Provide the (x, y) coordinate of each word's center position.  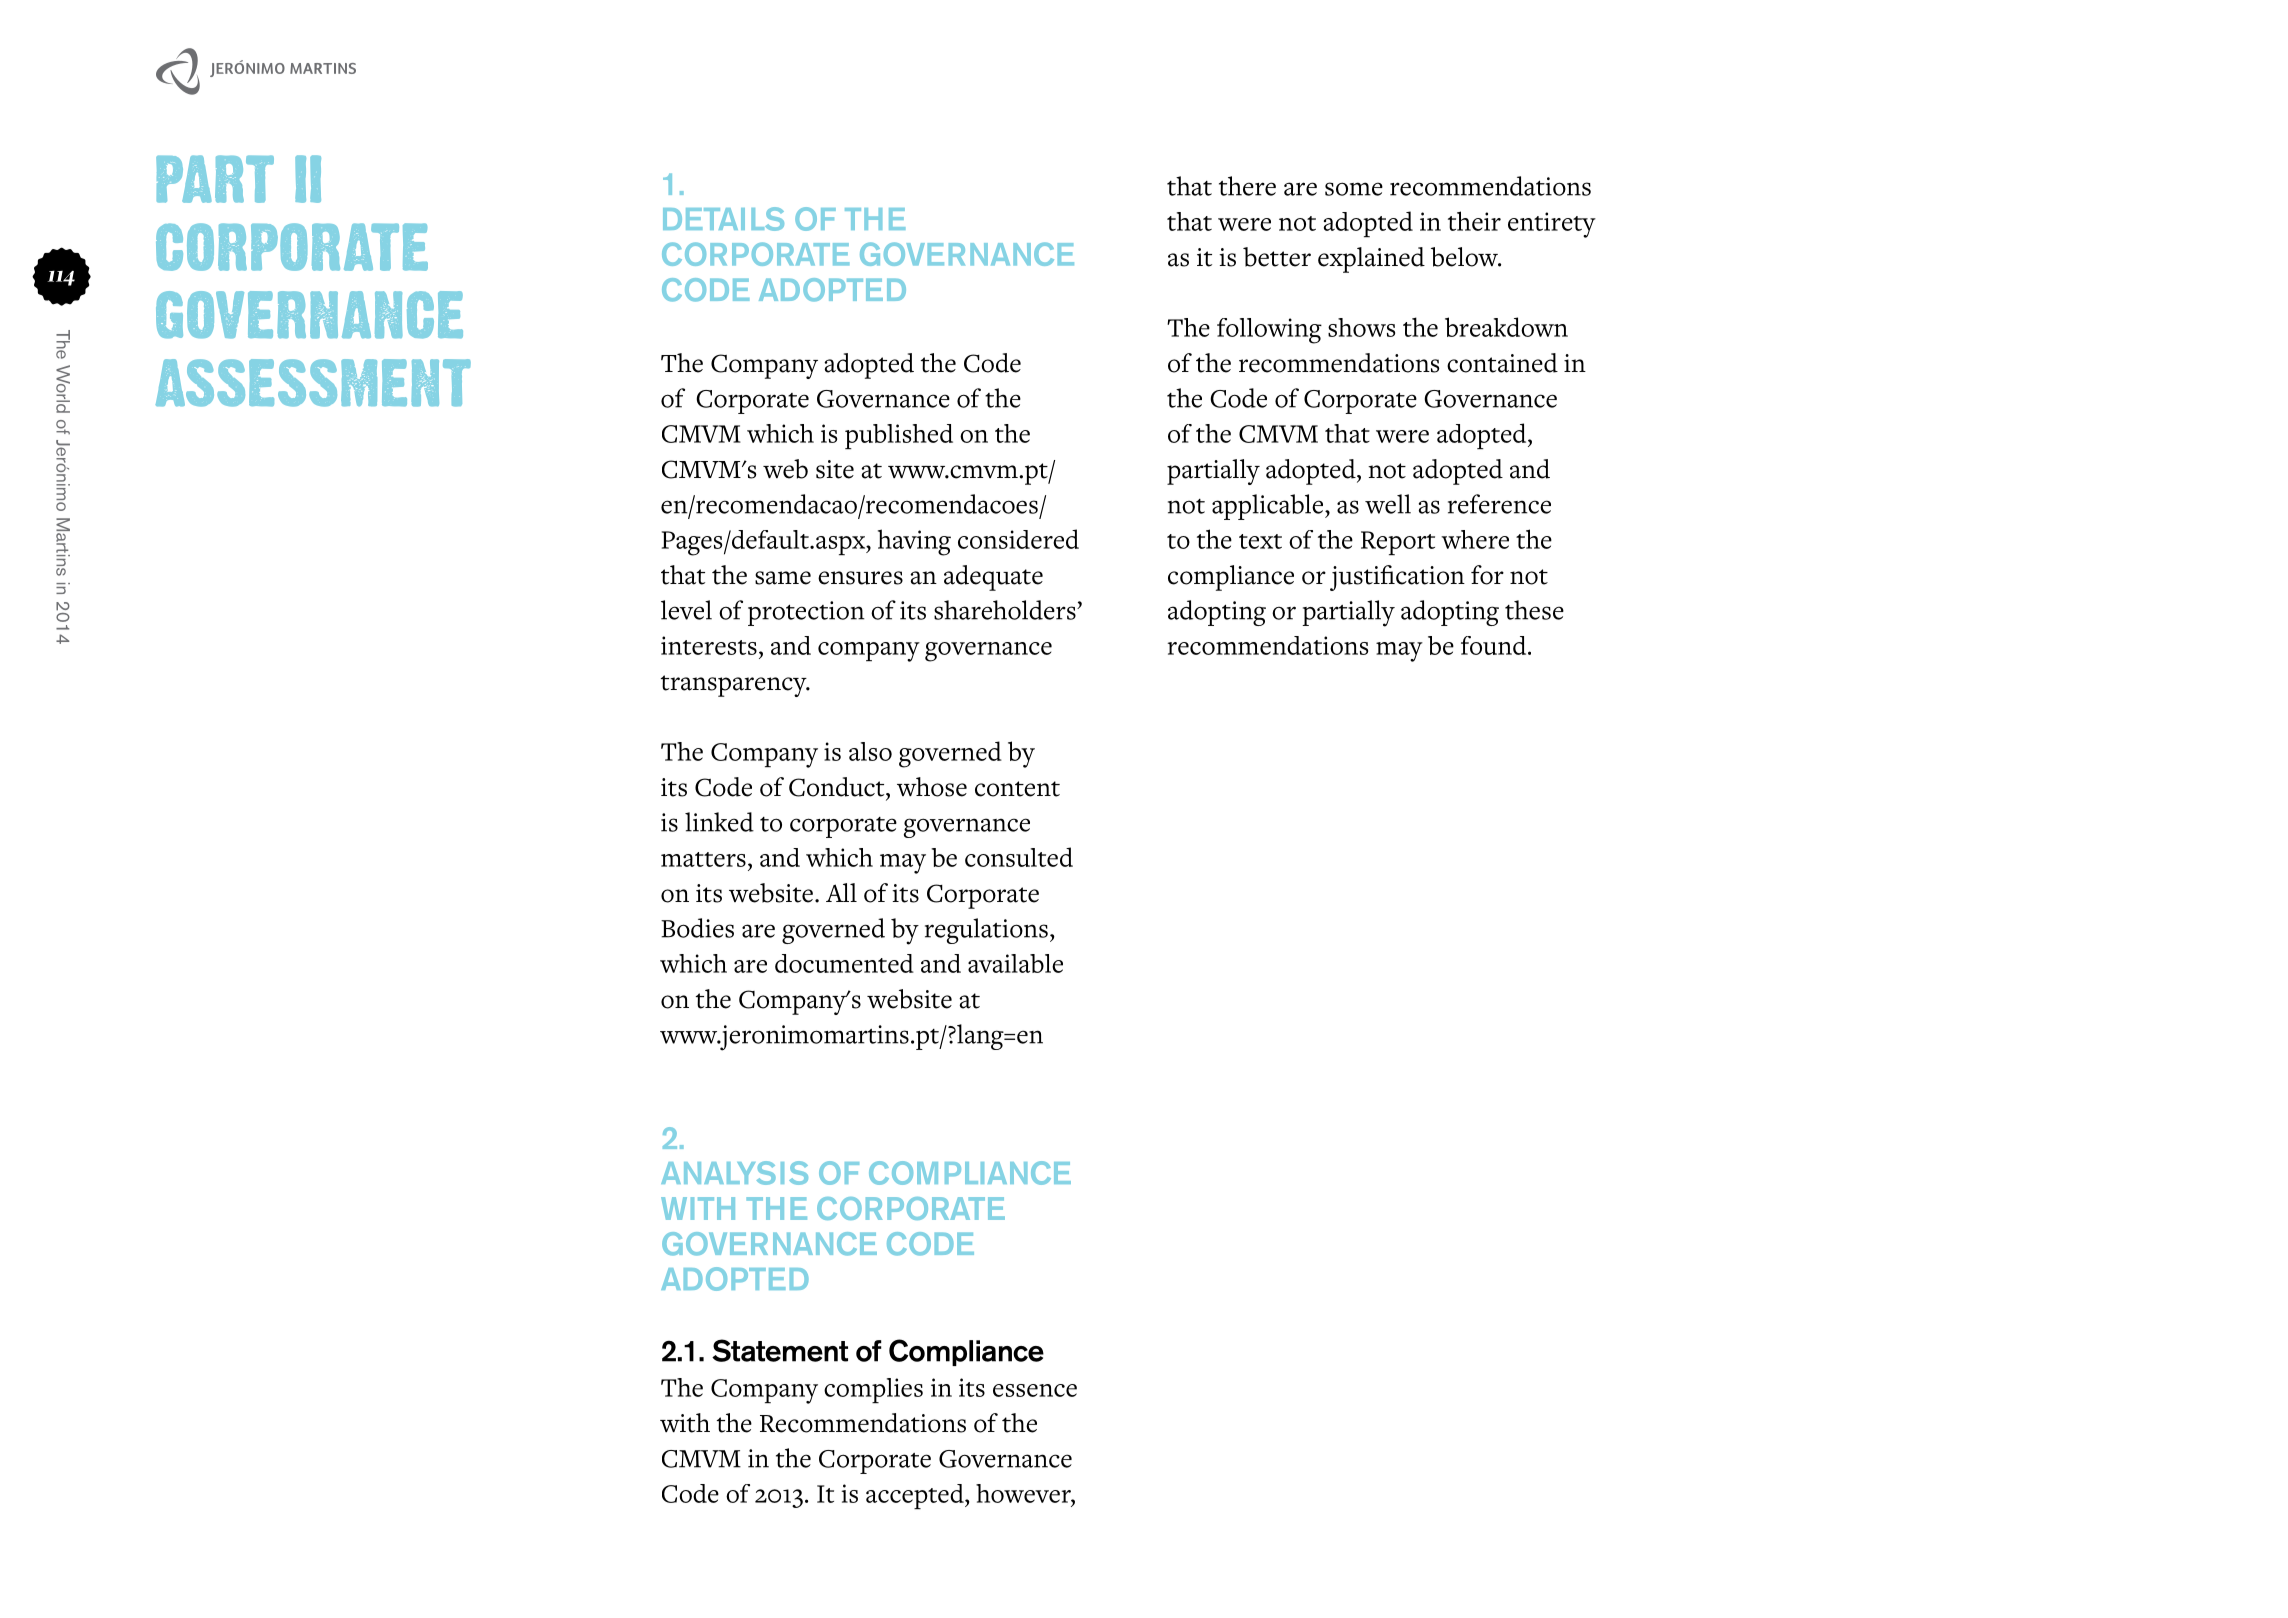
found (1495, 645)
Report (1398, 543)
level (686, 610)
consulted (1019, 857)
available (1015, 963)
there (1247, 186)
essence (1035, 1390)
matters (703, 859)
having (914, 542)
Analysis (734, 1173)
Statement (780, 1350)
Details (723, 219)
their (1474, 221)
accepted (916, 1496)
